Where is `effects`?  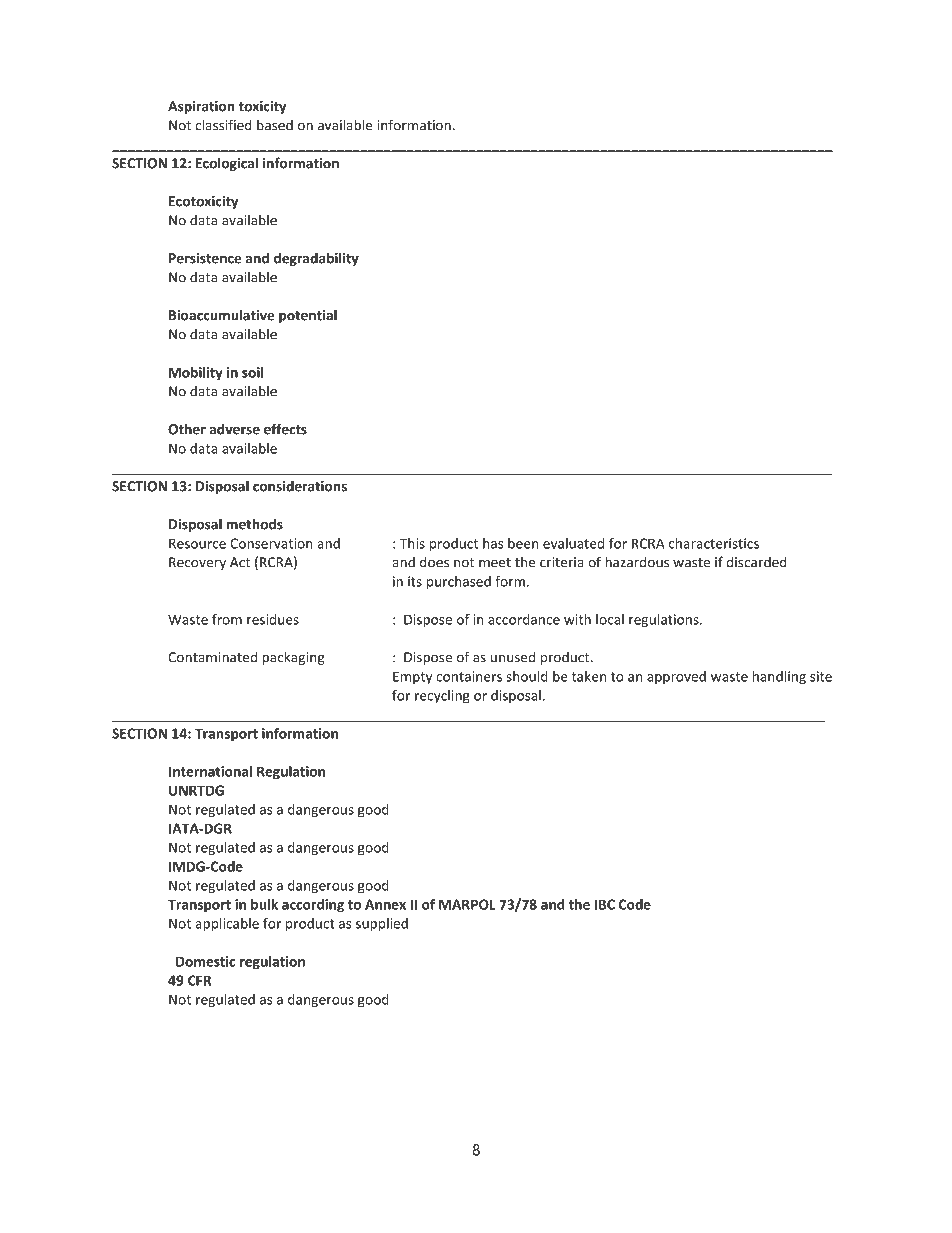 effects is located at coordinates (285, 429).
